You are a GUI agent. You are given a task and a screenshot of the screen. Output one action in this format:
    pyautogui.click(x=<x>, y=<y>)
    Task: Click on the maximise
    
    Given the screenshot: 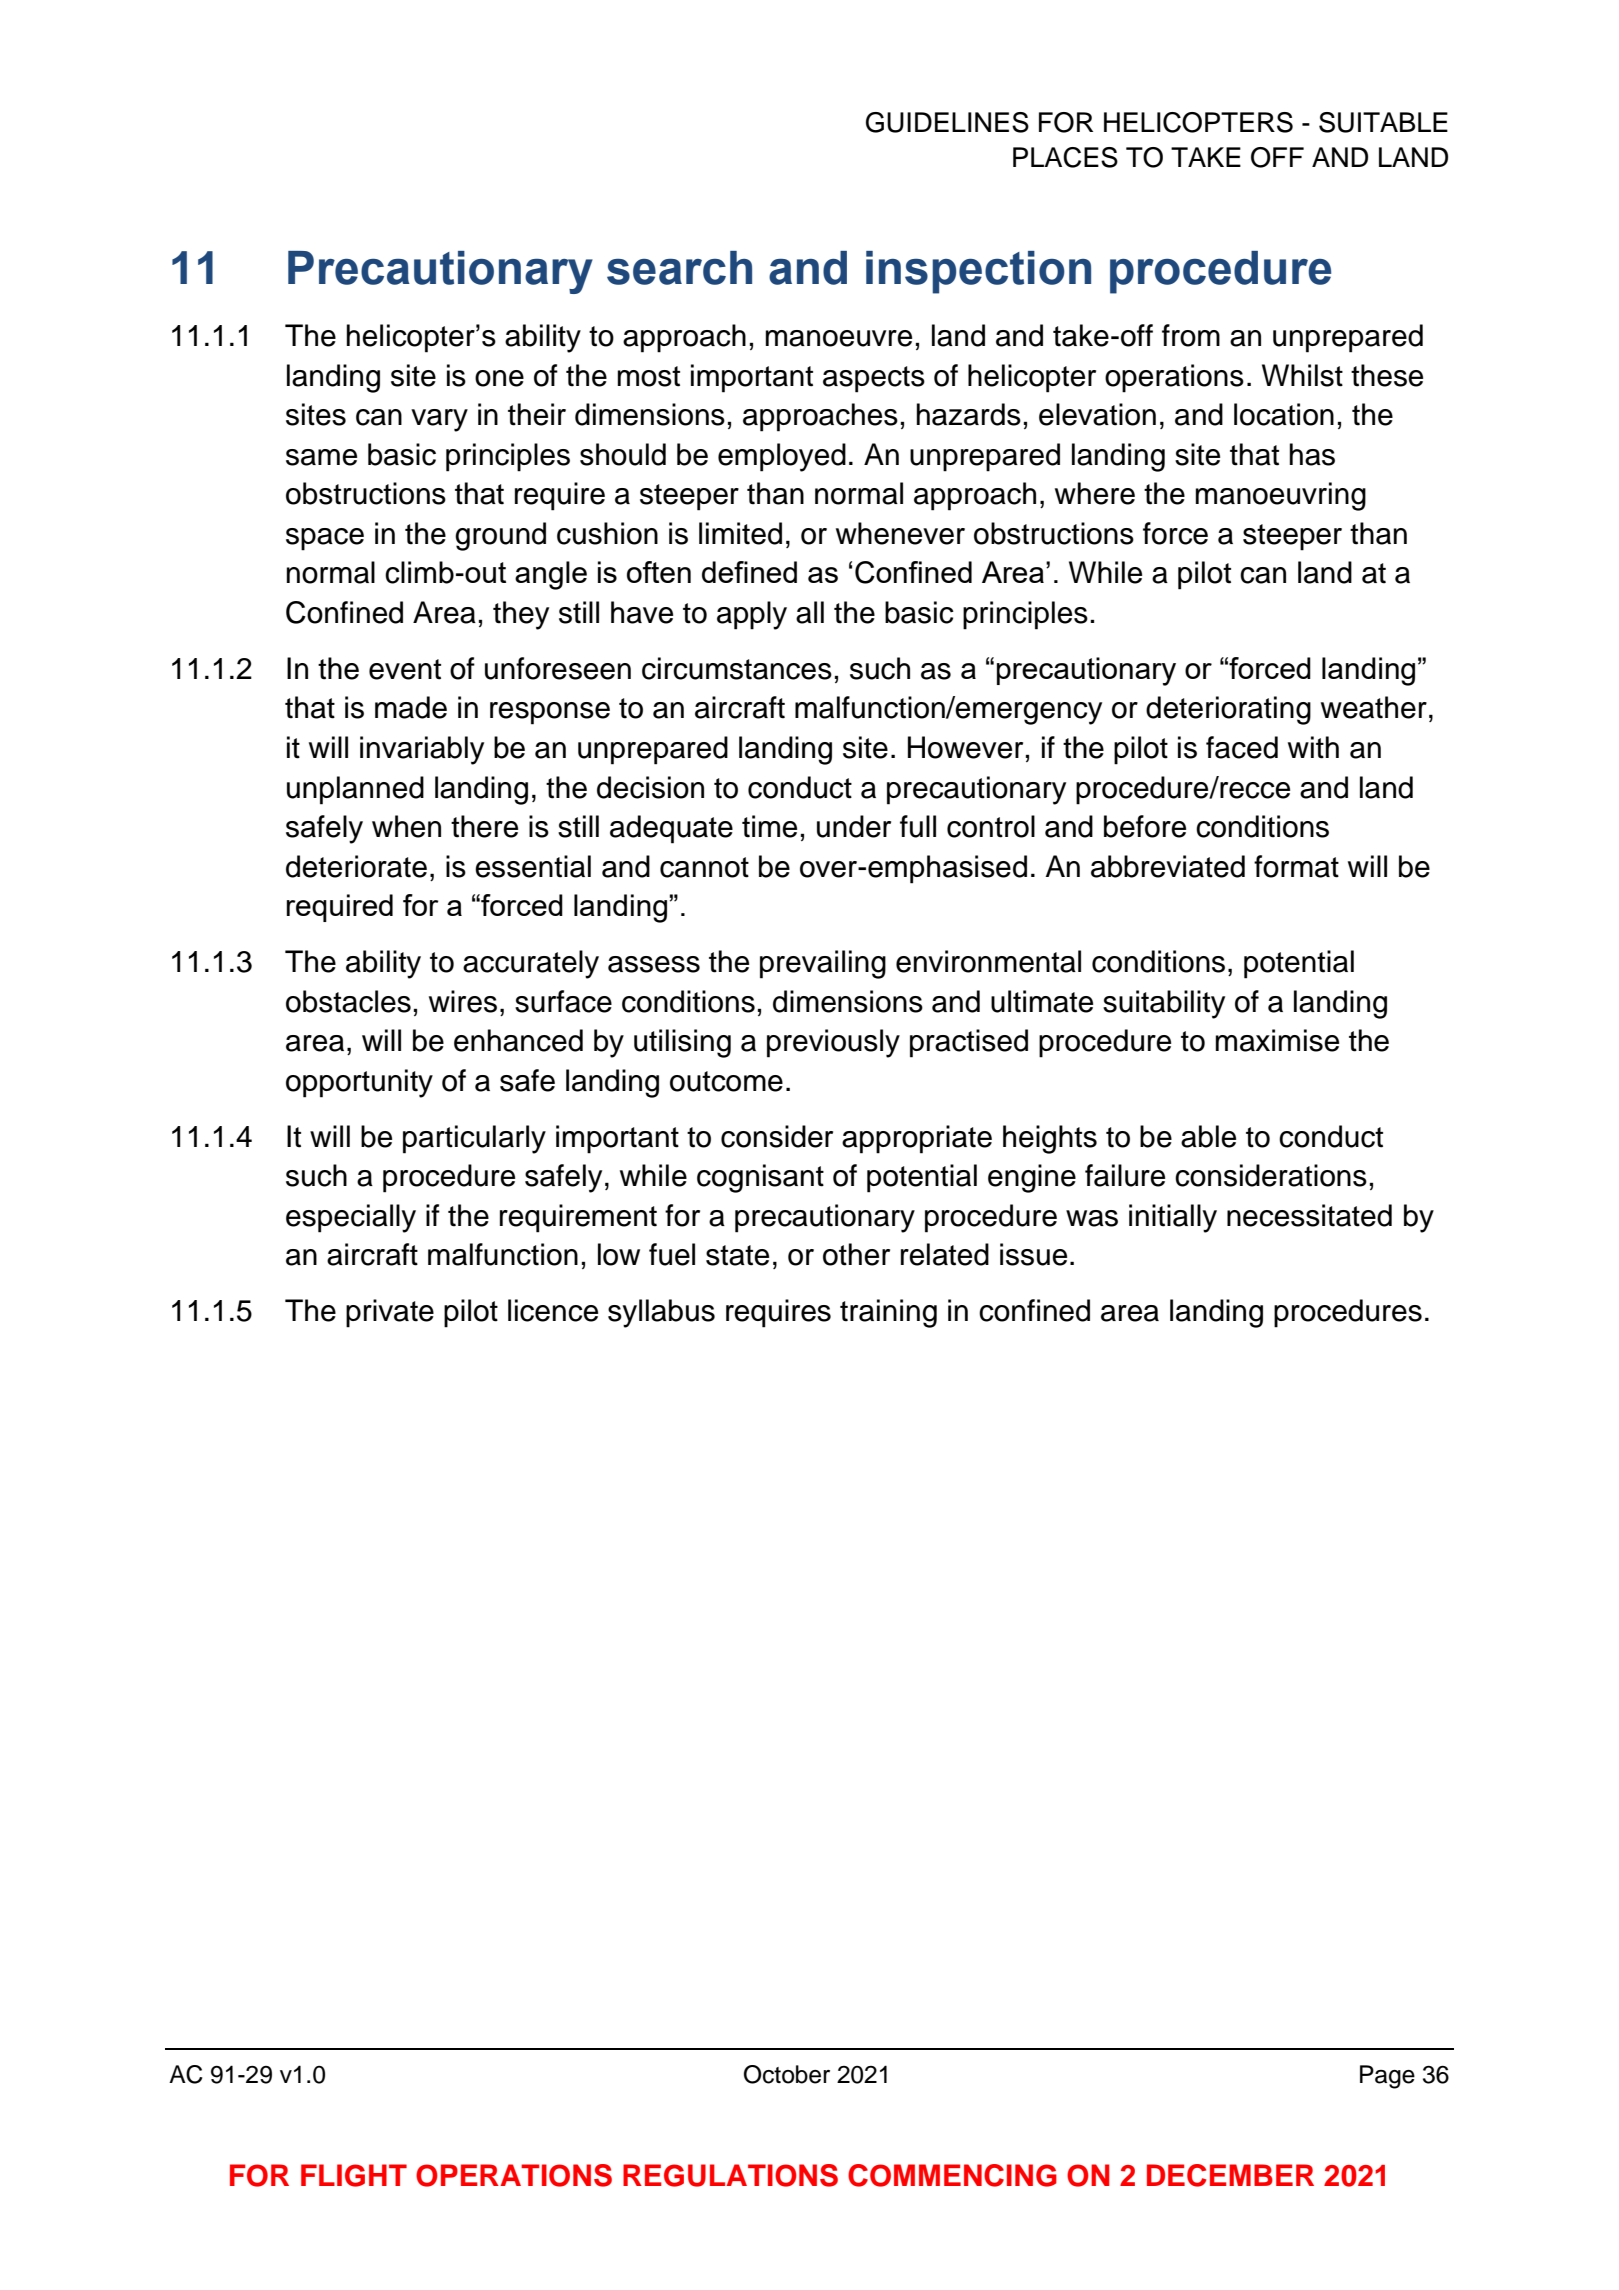 What is the action you would take?
    pyautogui.click(x=1277, y=1040)
